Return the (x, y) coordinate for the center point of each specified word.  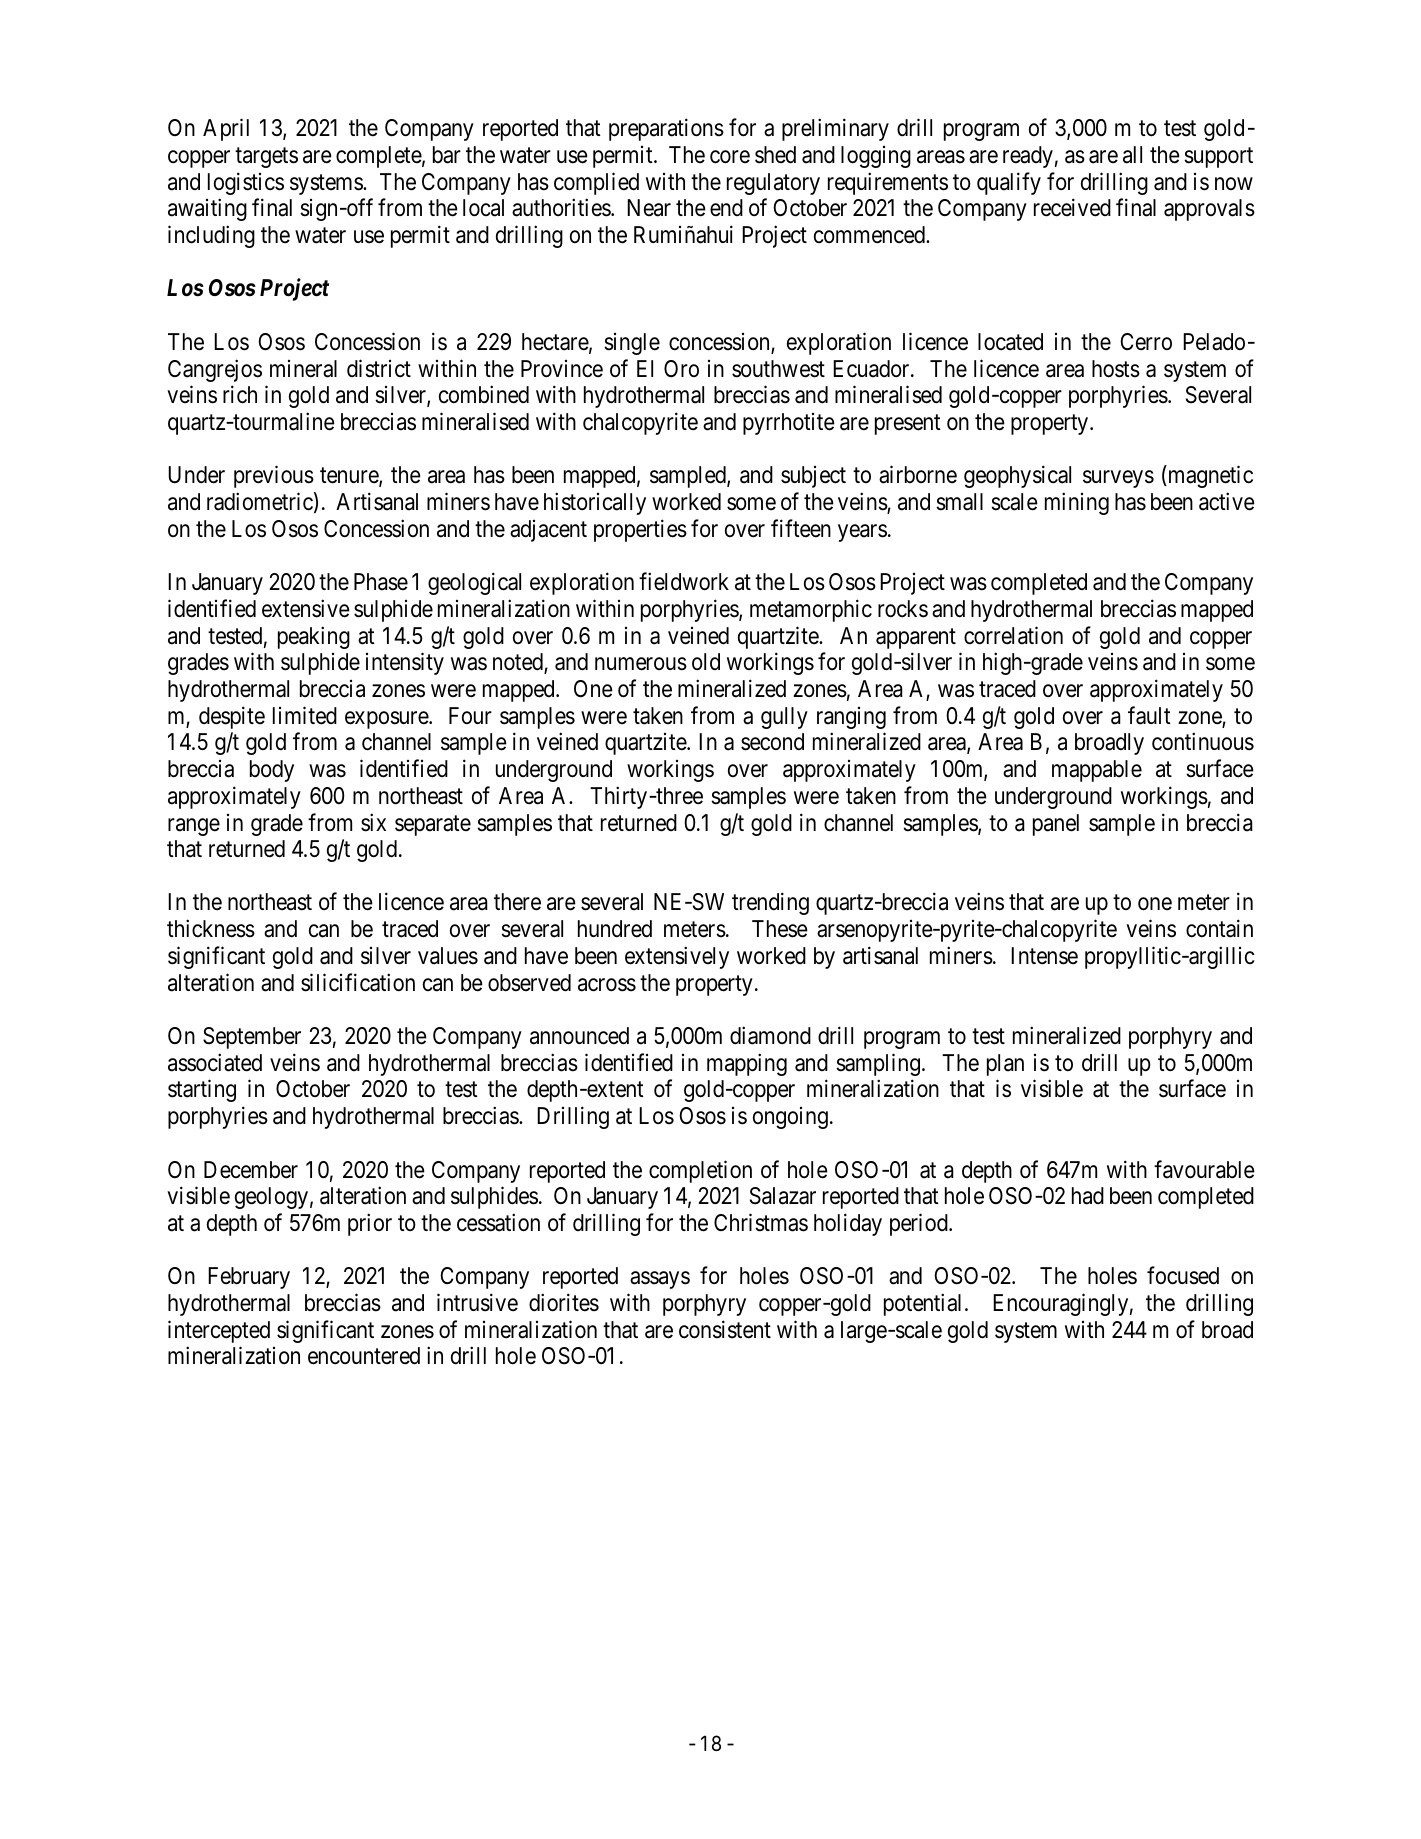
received (1072, 208)
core (730, 157)
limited (305, 715)
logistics (246, 183)
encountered (364, 1356)
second (772, 742)
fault (1149, 715)
